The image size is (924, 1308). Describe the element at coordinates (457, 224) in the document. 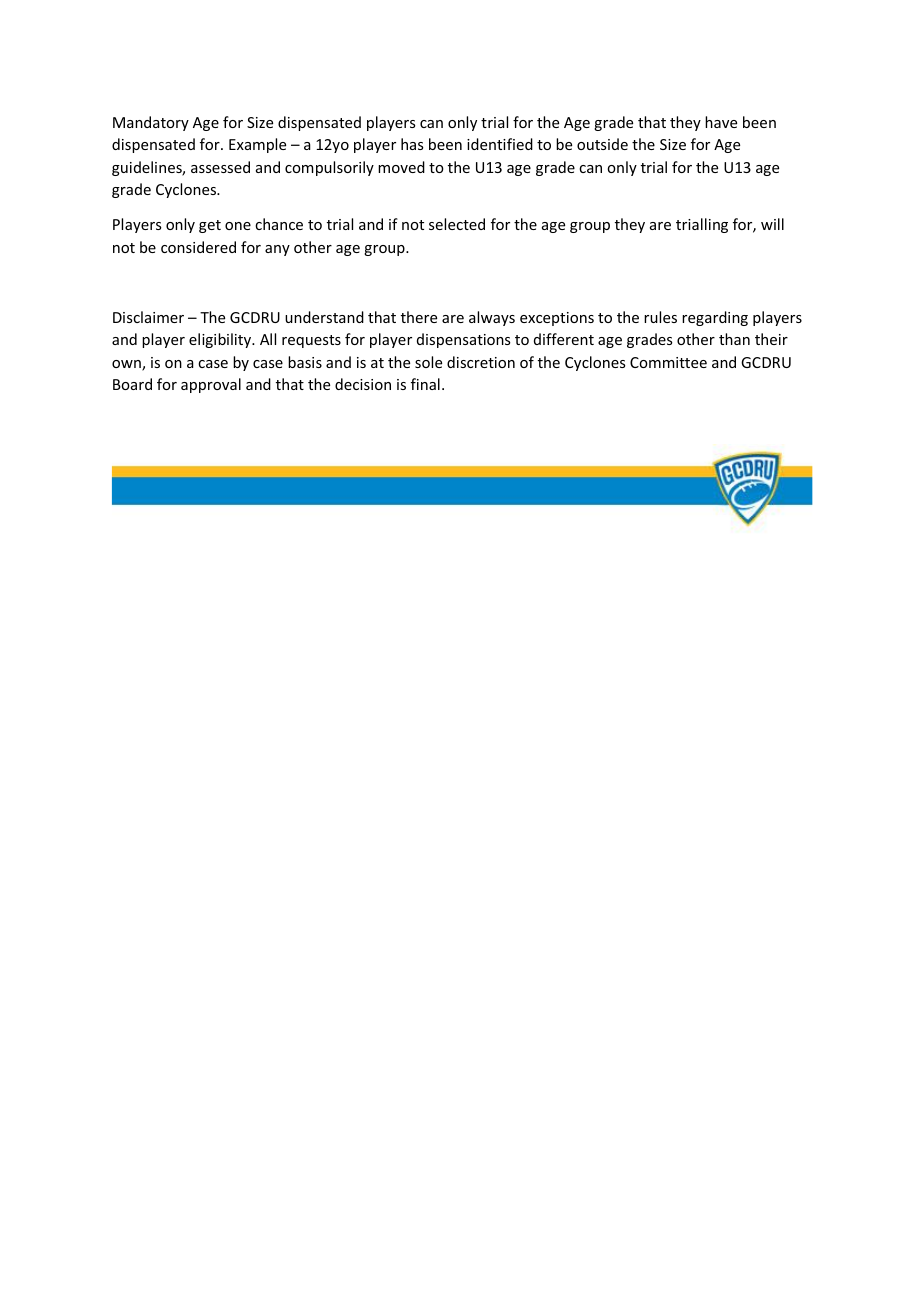

I see `selected` at that location.
